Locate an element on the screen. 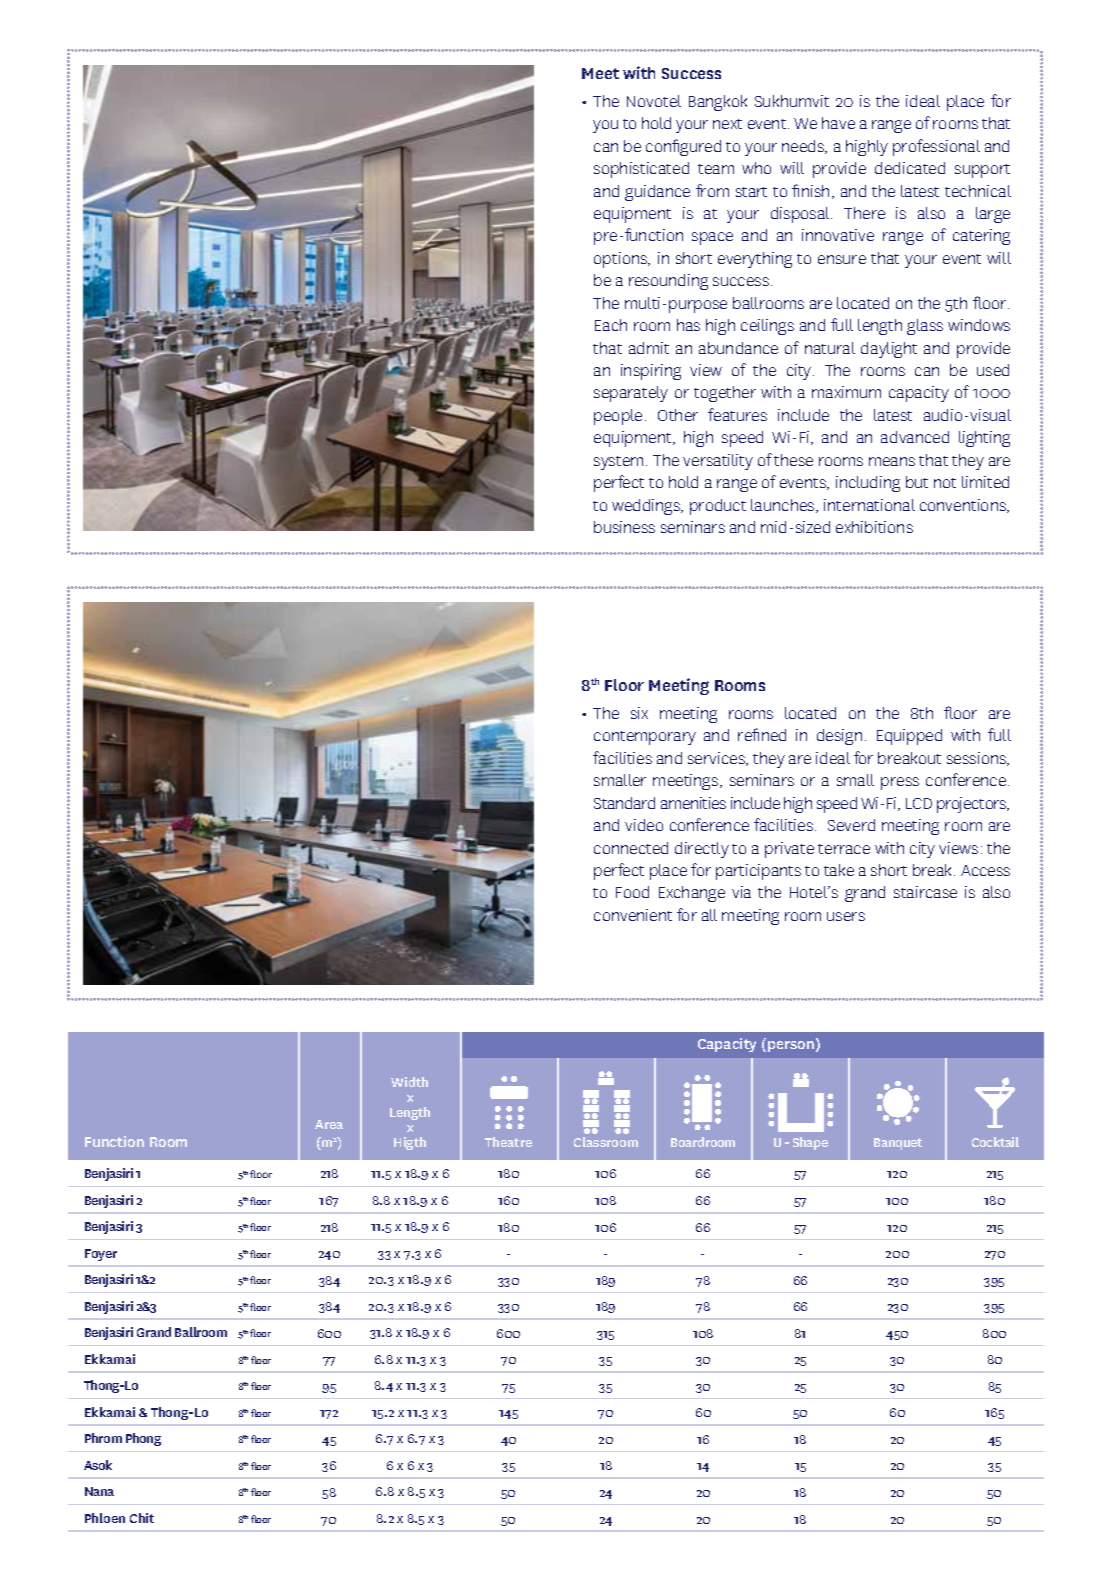  LCD is located at coordinates (919, 803).
